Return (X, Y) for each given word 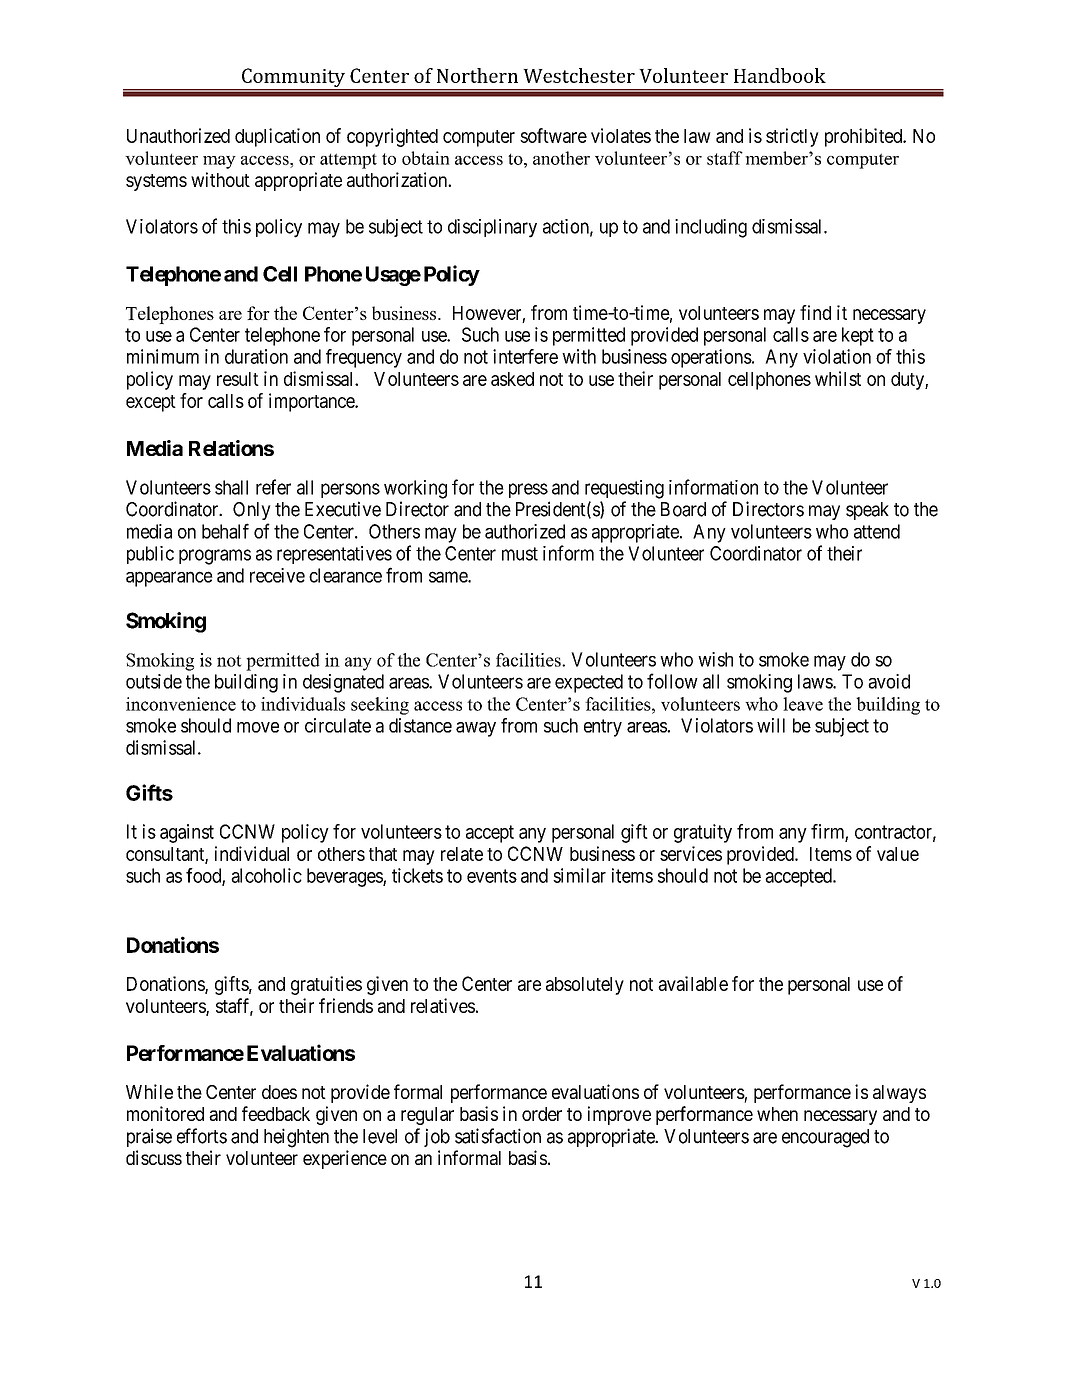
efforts (202, 1136)
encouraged (825, 1138)
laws (816, 681)
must (520, 554)
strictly (792, 137)
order (542, 1114)
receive (277, 575)
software (553, 135)
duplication (277, 137)
